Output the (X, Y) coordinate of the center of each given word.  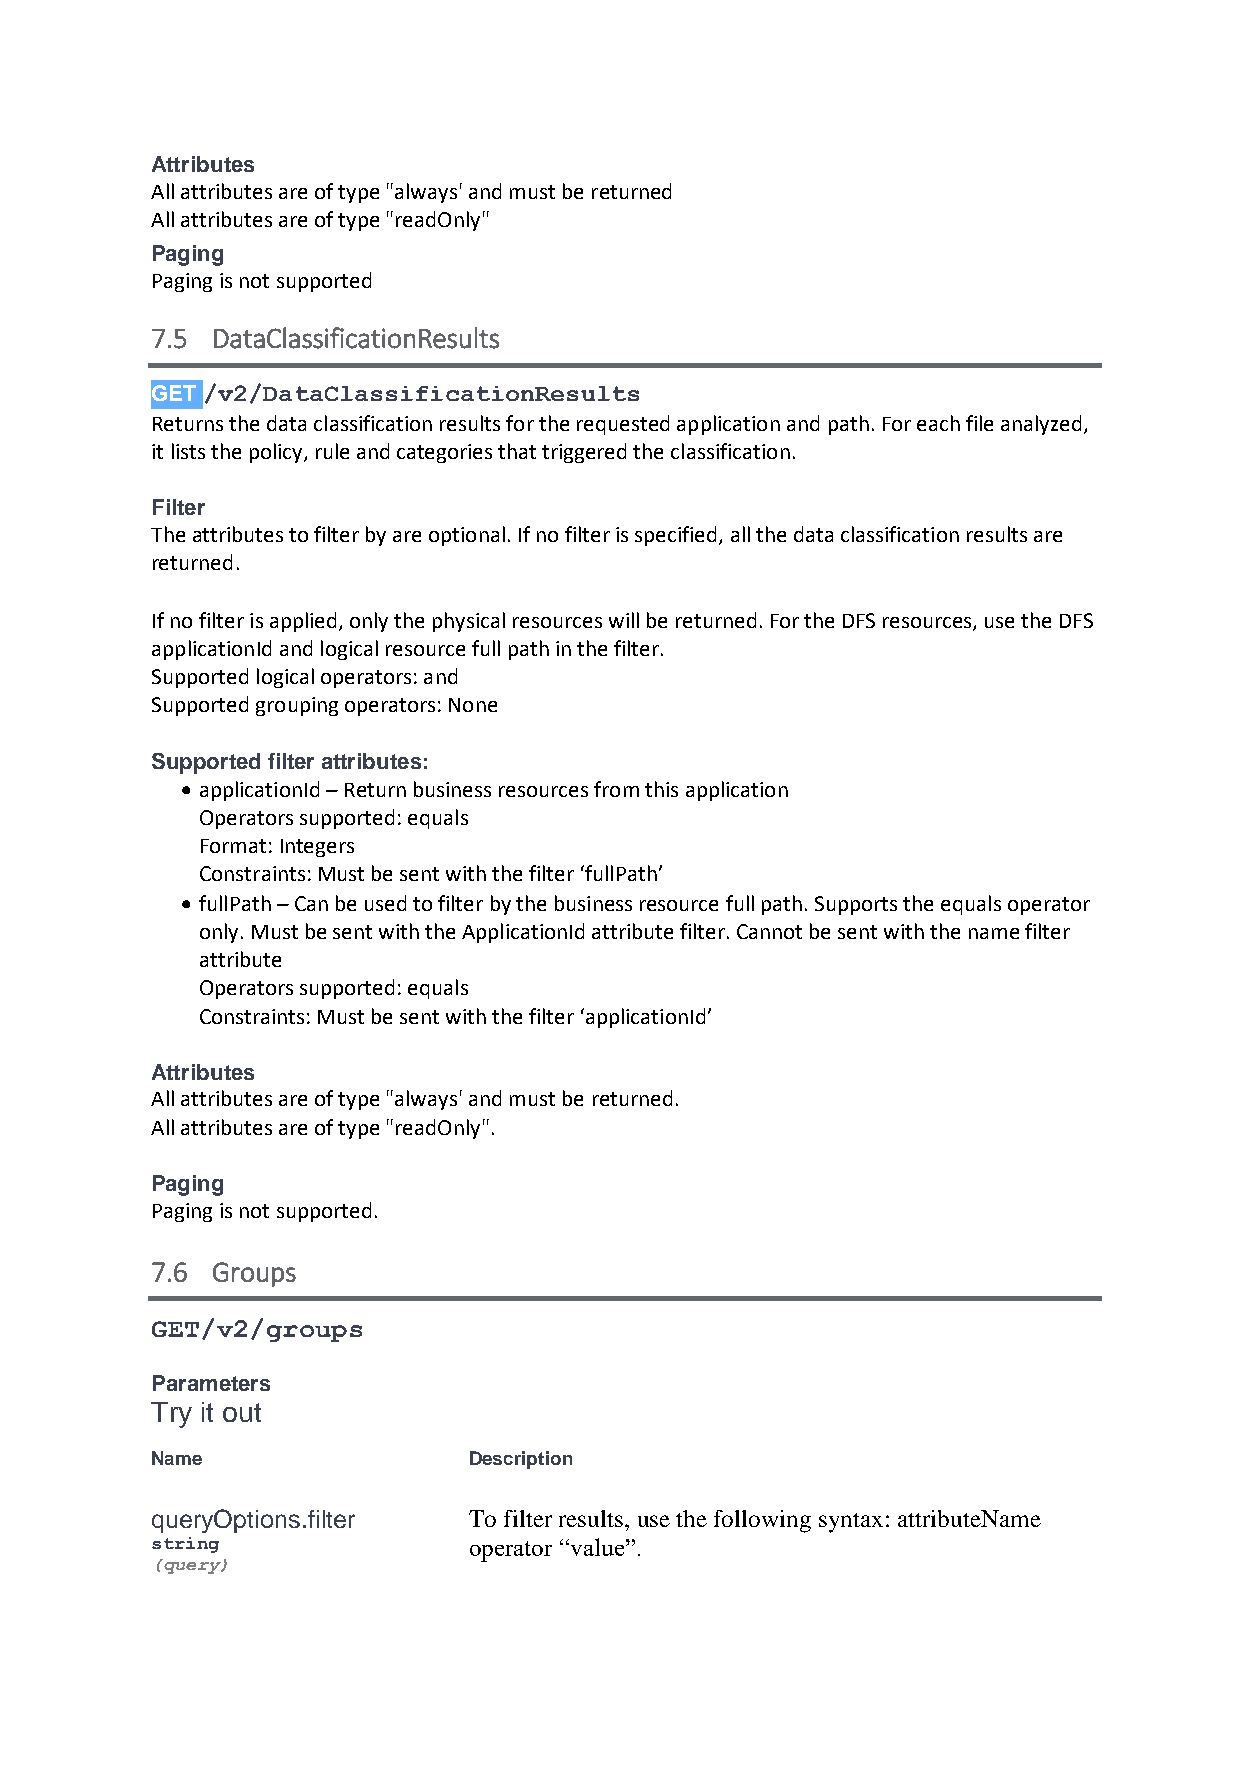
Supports (856, 905)
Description (521, 1460)
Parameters (211, 1383)
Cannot (769, 931)
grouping (297, 706)
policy (277, 453)
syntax (851, 1523)
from (616, 789)
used (385, 903)
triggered (584, 453)
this (661, 789)
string (185, 1545)
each (938, 423)
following (762, 1521)
